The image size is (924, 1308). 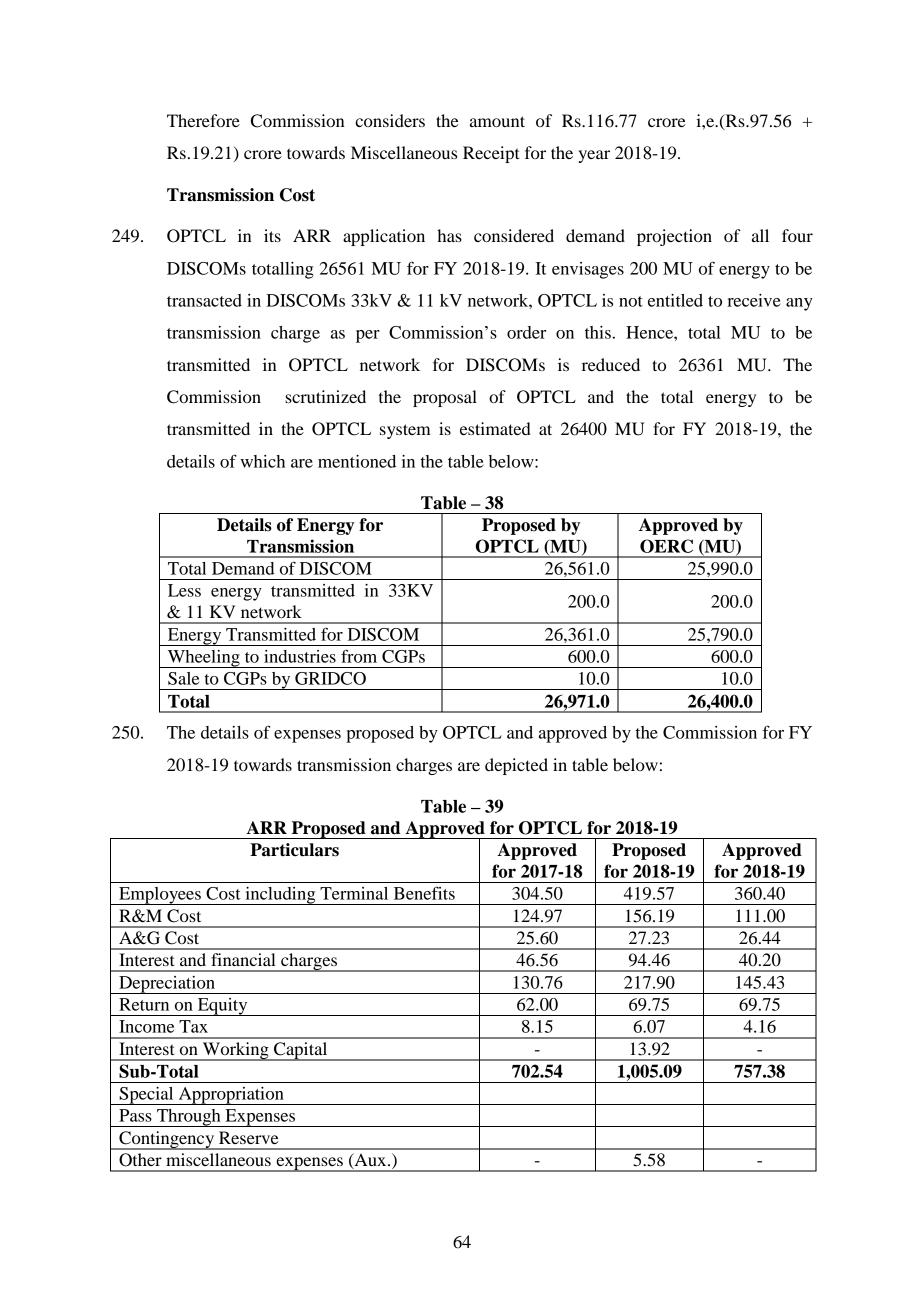 What do you see at coordinates (203, 120) in the page?
I see `Therefore` at bounding box center [203, 120].
